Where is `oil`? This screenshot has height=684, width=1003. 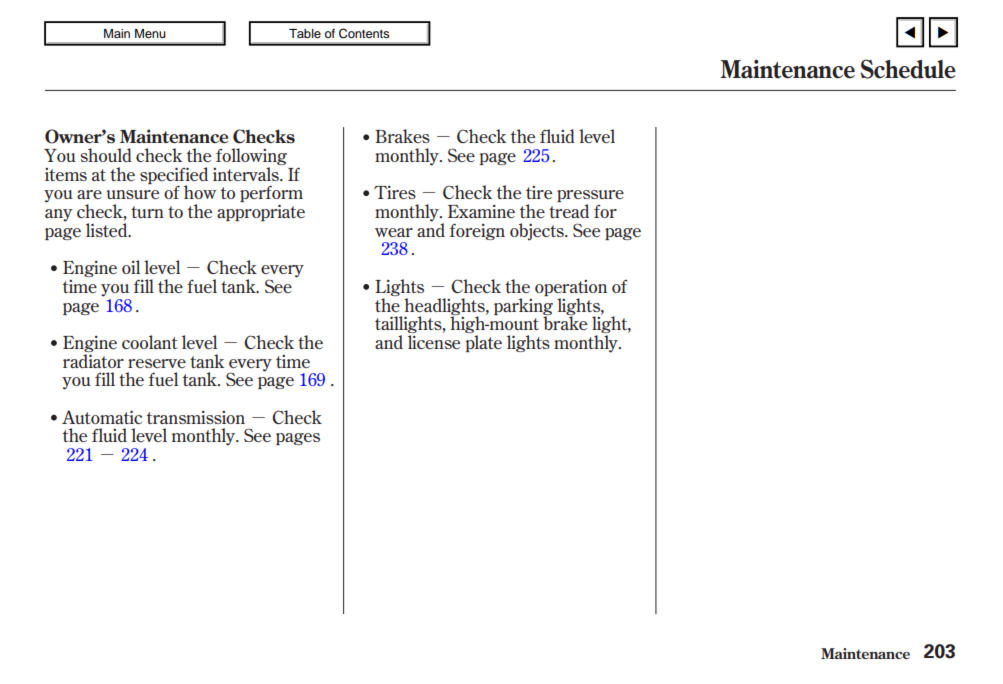 oil is located at coordinates (131, 267).
